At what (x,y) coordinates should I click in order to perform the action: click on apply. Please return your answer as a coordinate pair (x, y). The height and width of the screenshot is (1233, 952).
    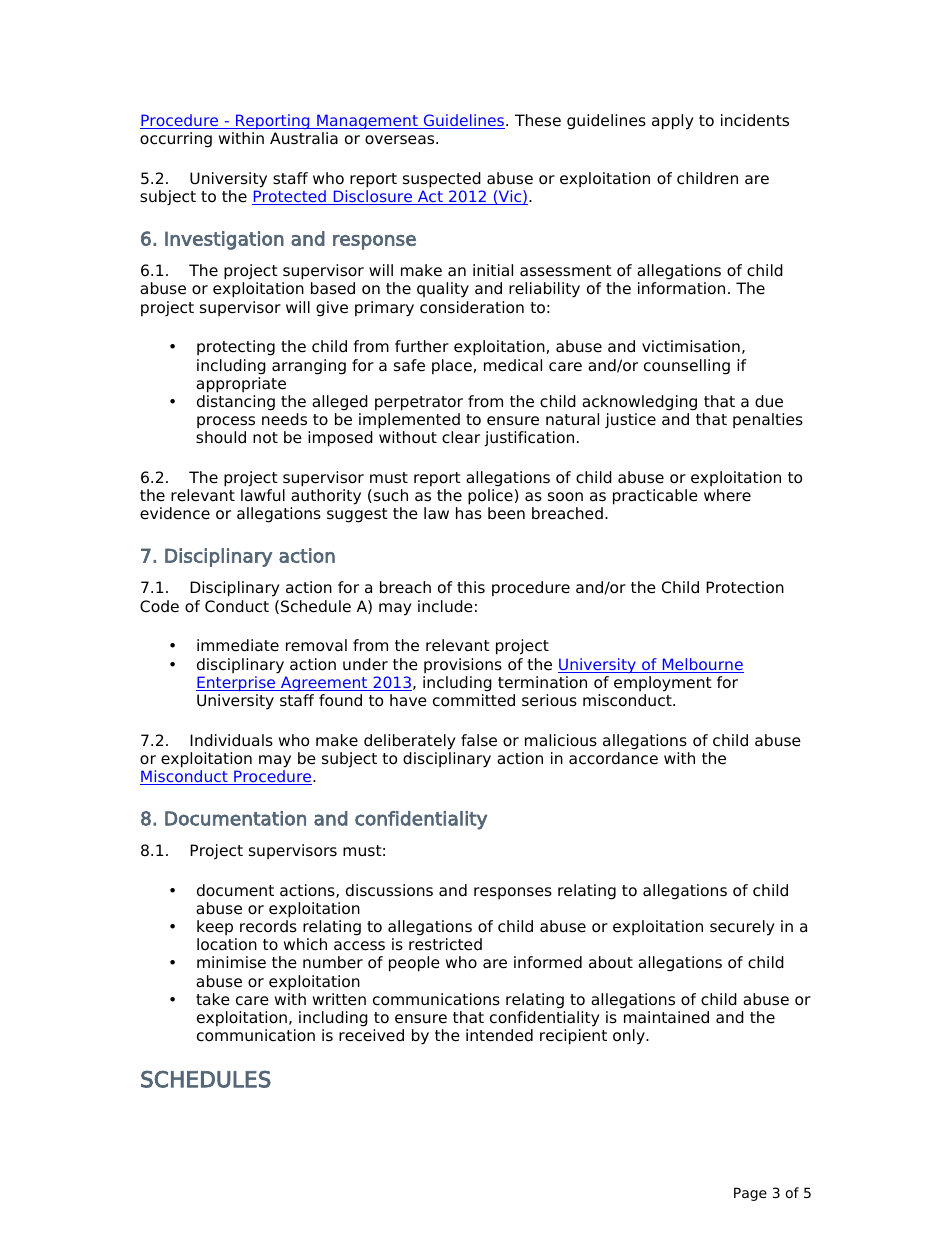
    Looking at the image, I should click on (673, 122).
